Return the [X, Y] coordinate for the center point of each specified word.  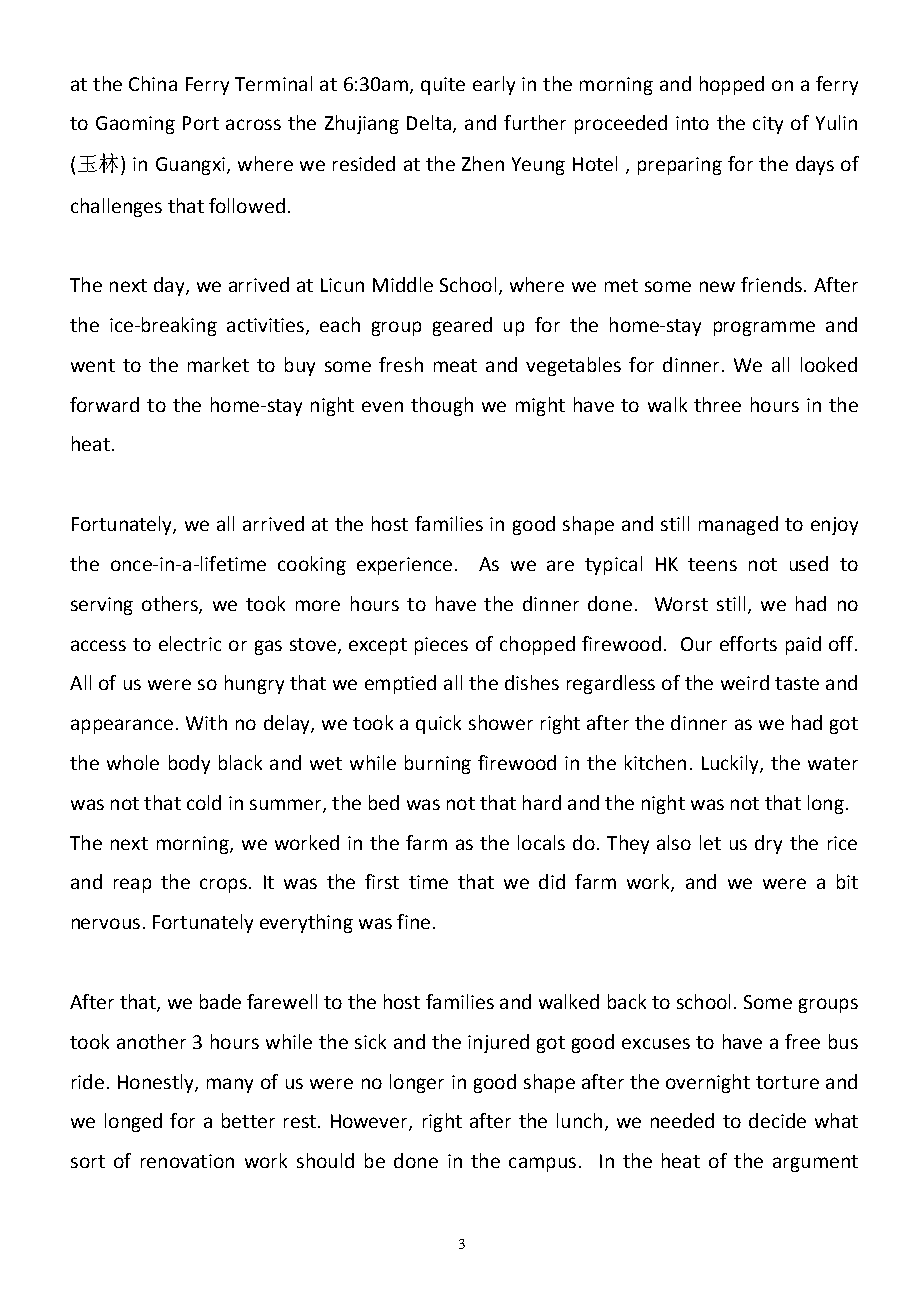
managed [738, 525]
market [218, 364]
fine [413, 921]
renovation [187, 1161]
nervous [106, 923]
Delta [429, 122]
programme [764, 328]
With [206, 722]
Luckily [731, 764]
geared [462, 326]
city [768, 125]
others [171, 604]
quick [438, 724]
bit [847, 881]
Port [201, 123]
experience [404, 566]
